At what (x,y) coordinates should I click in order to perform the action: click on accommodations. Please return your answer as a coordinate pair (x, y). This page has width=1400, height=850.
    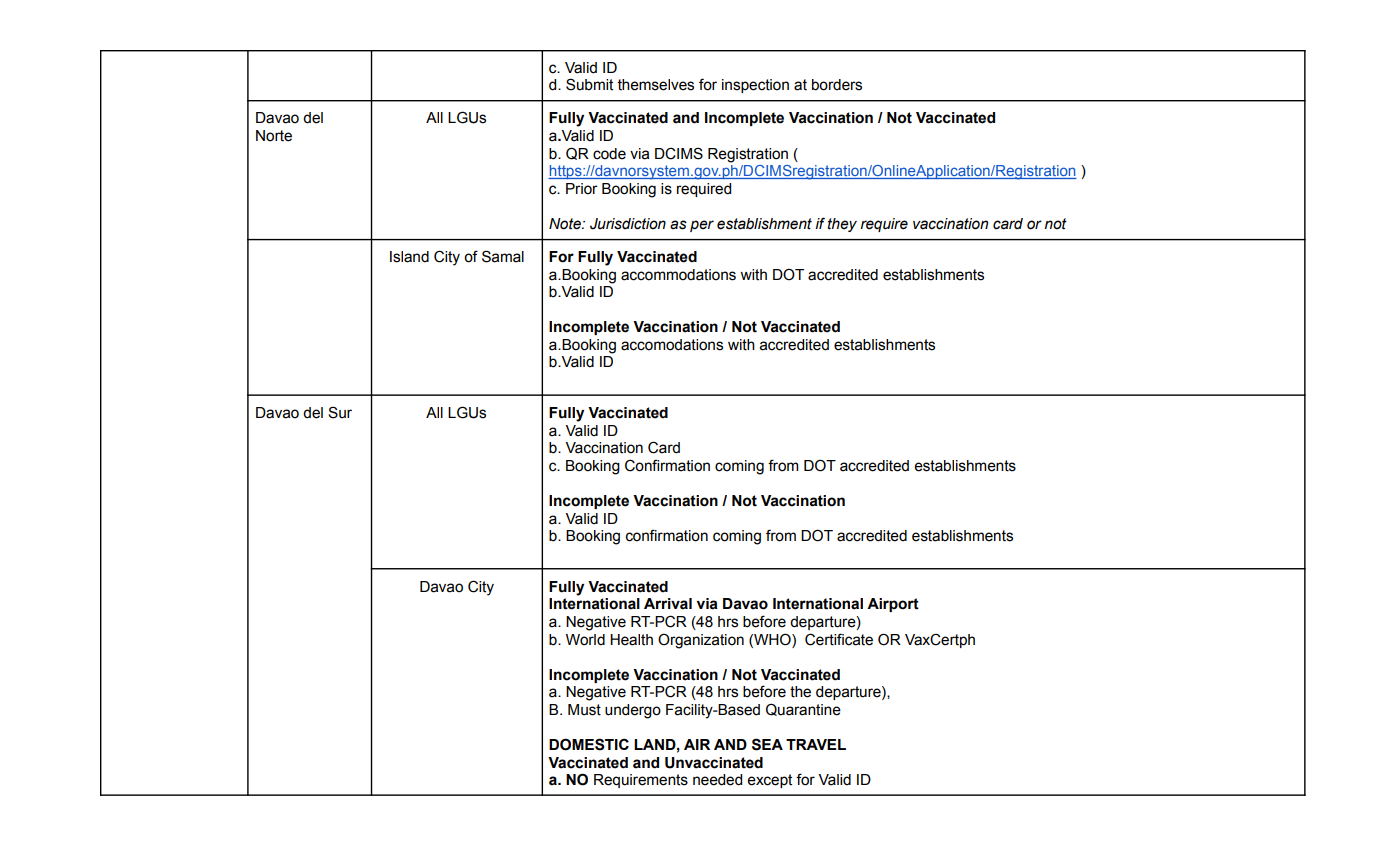
    Looking at the image, I should click on (678, 275).
